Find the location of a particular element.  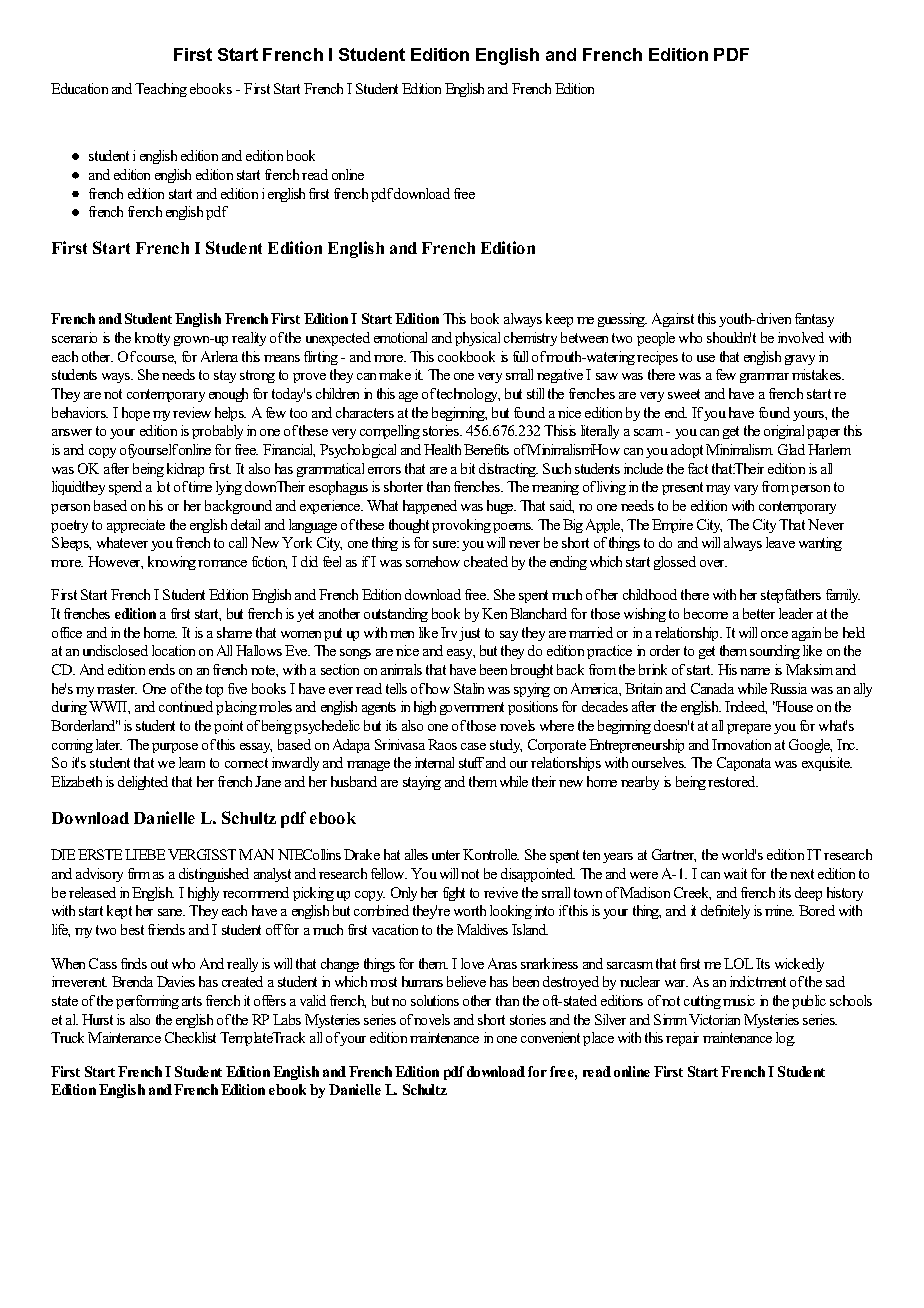

knotty is located at coordinates (152, 339).
